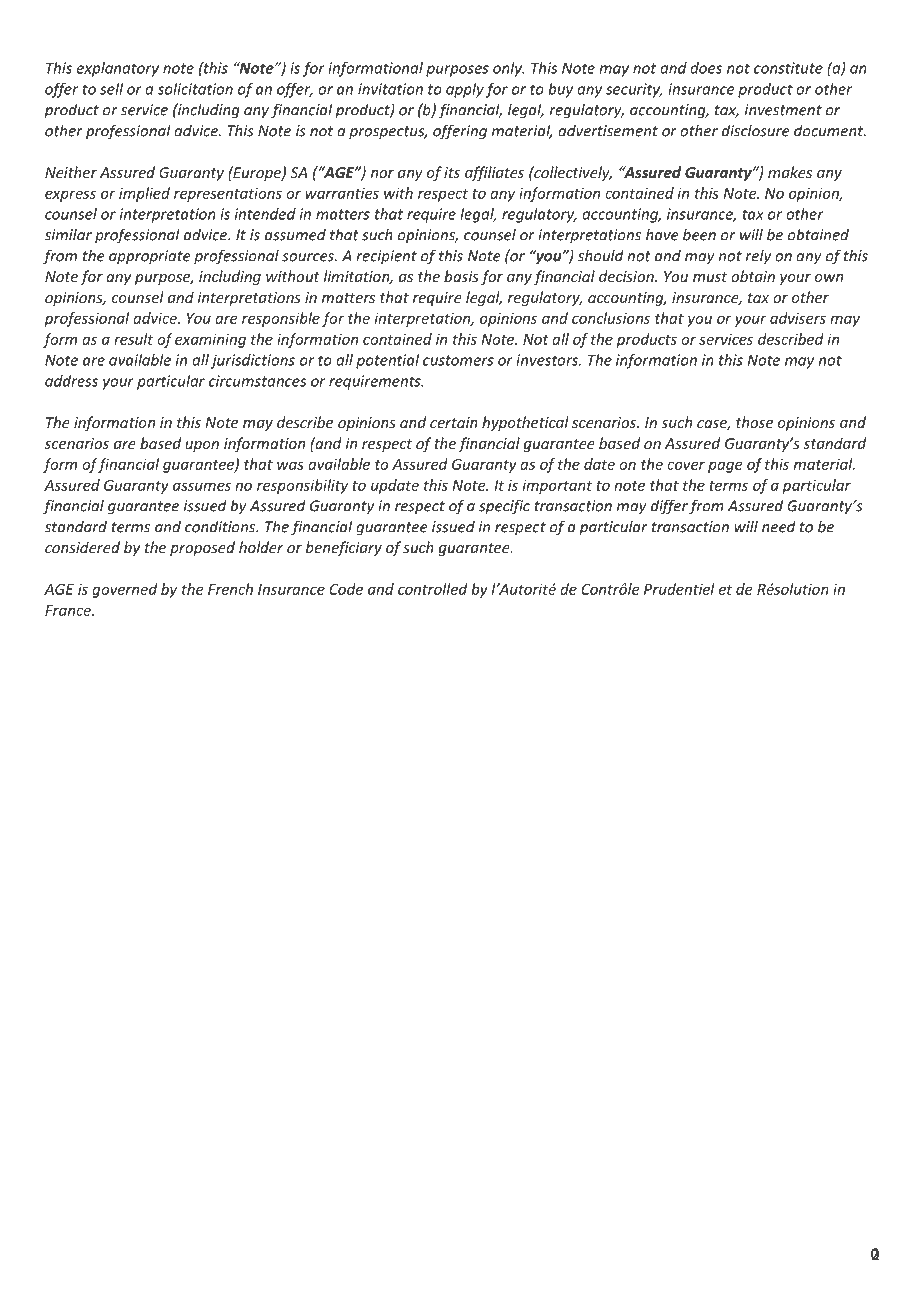  What do you see at coordinates (124, 590) in the screenshot?
I see `governed` at bounding box center [124, 590].
